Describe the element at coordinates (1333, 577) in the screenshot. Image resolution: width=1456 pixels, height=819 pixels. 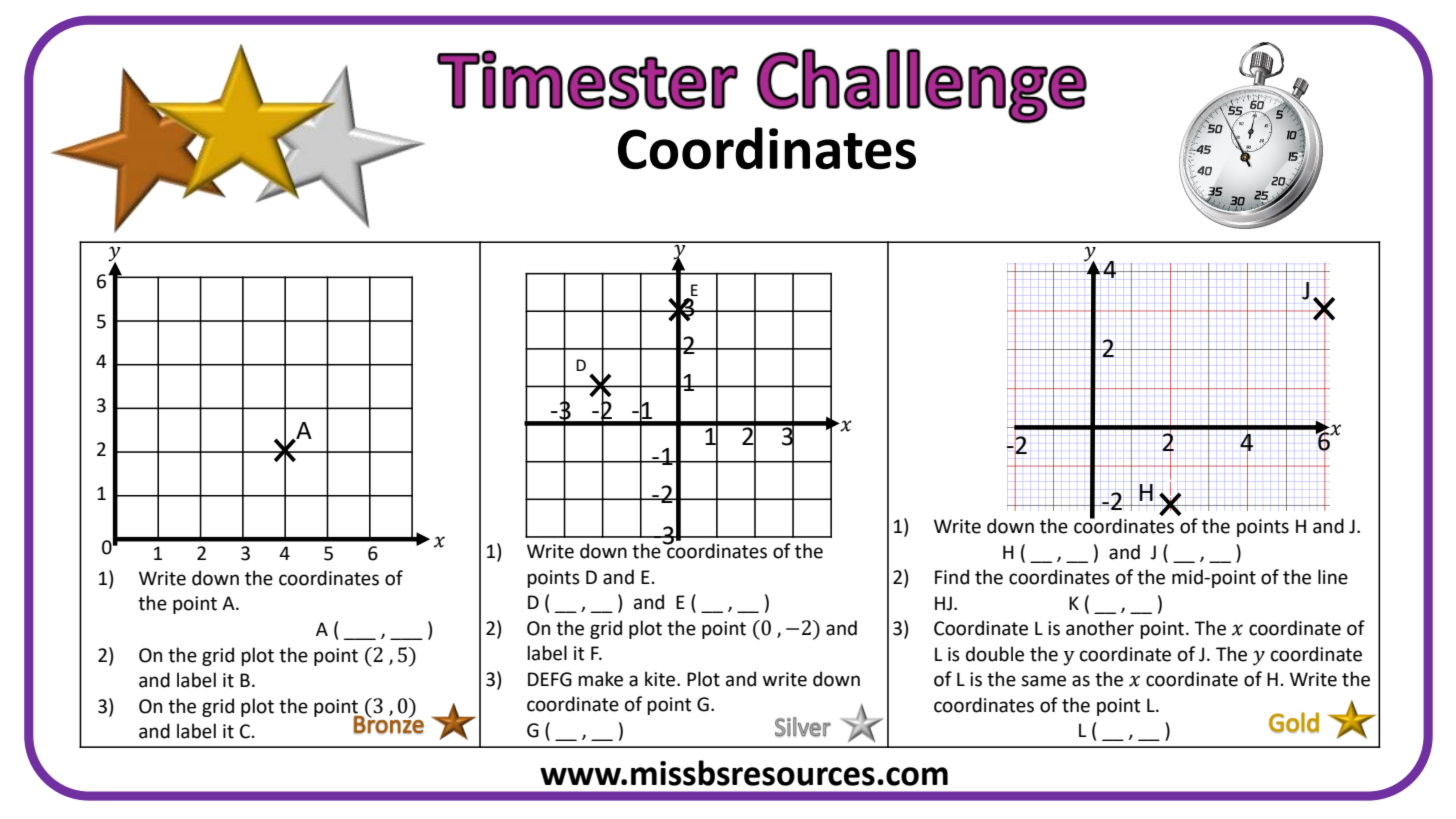
I see `line` at that location.
